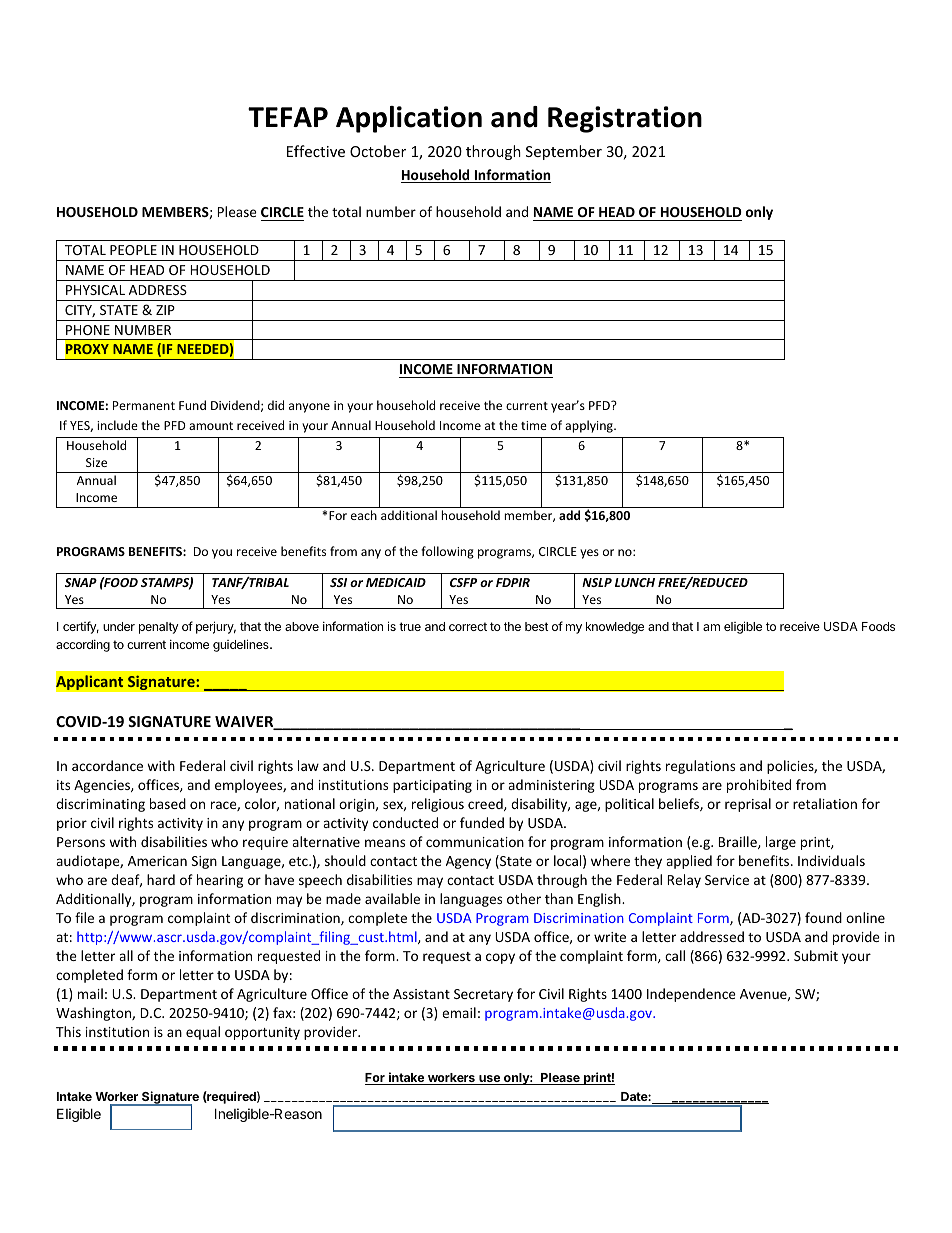 The height and width of the screenshot is (1233, 952). I want to click on prohibited, so click(759, 786).
